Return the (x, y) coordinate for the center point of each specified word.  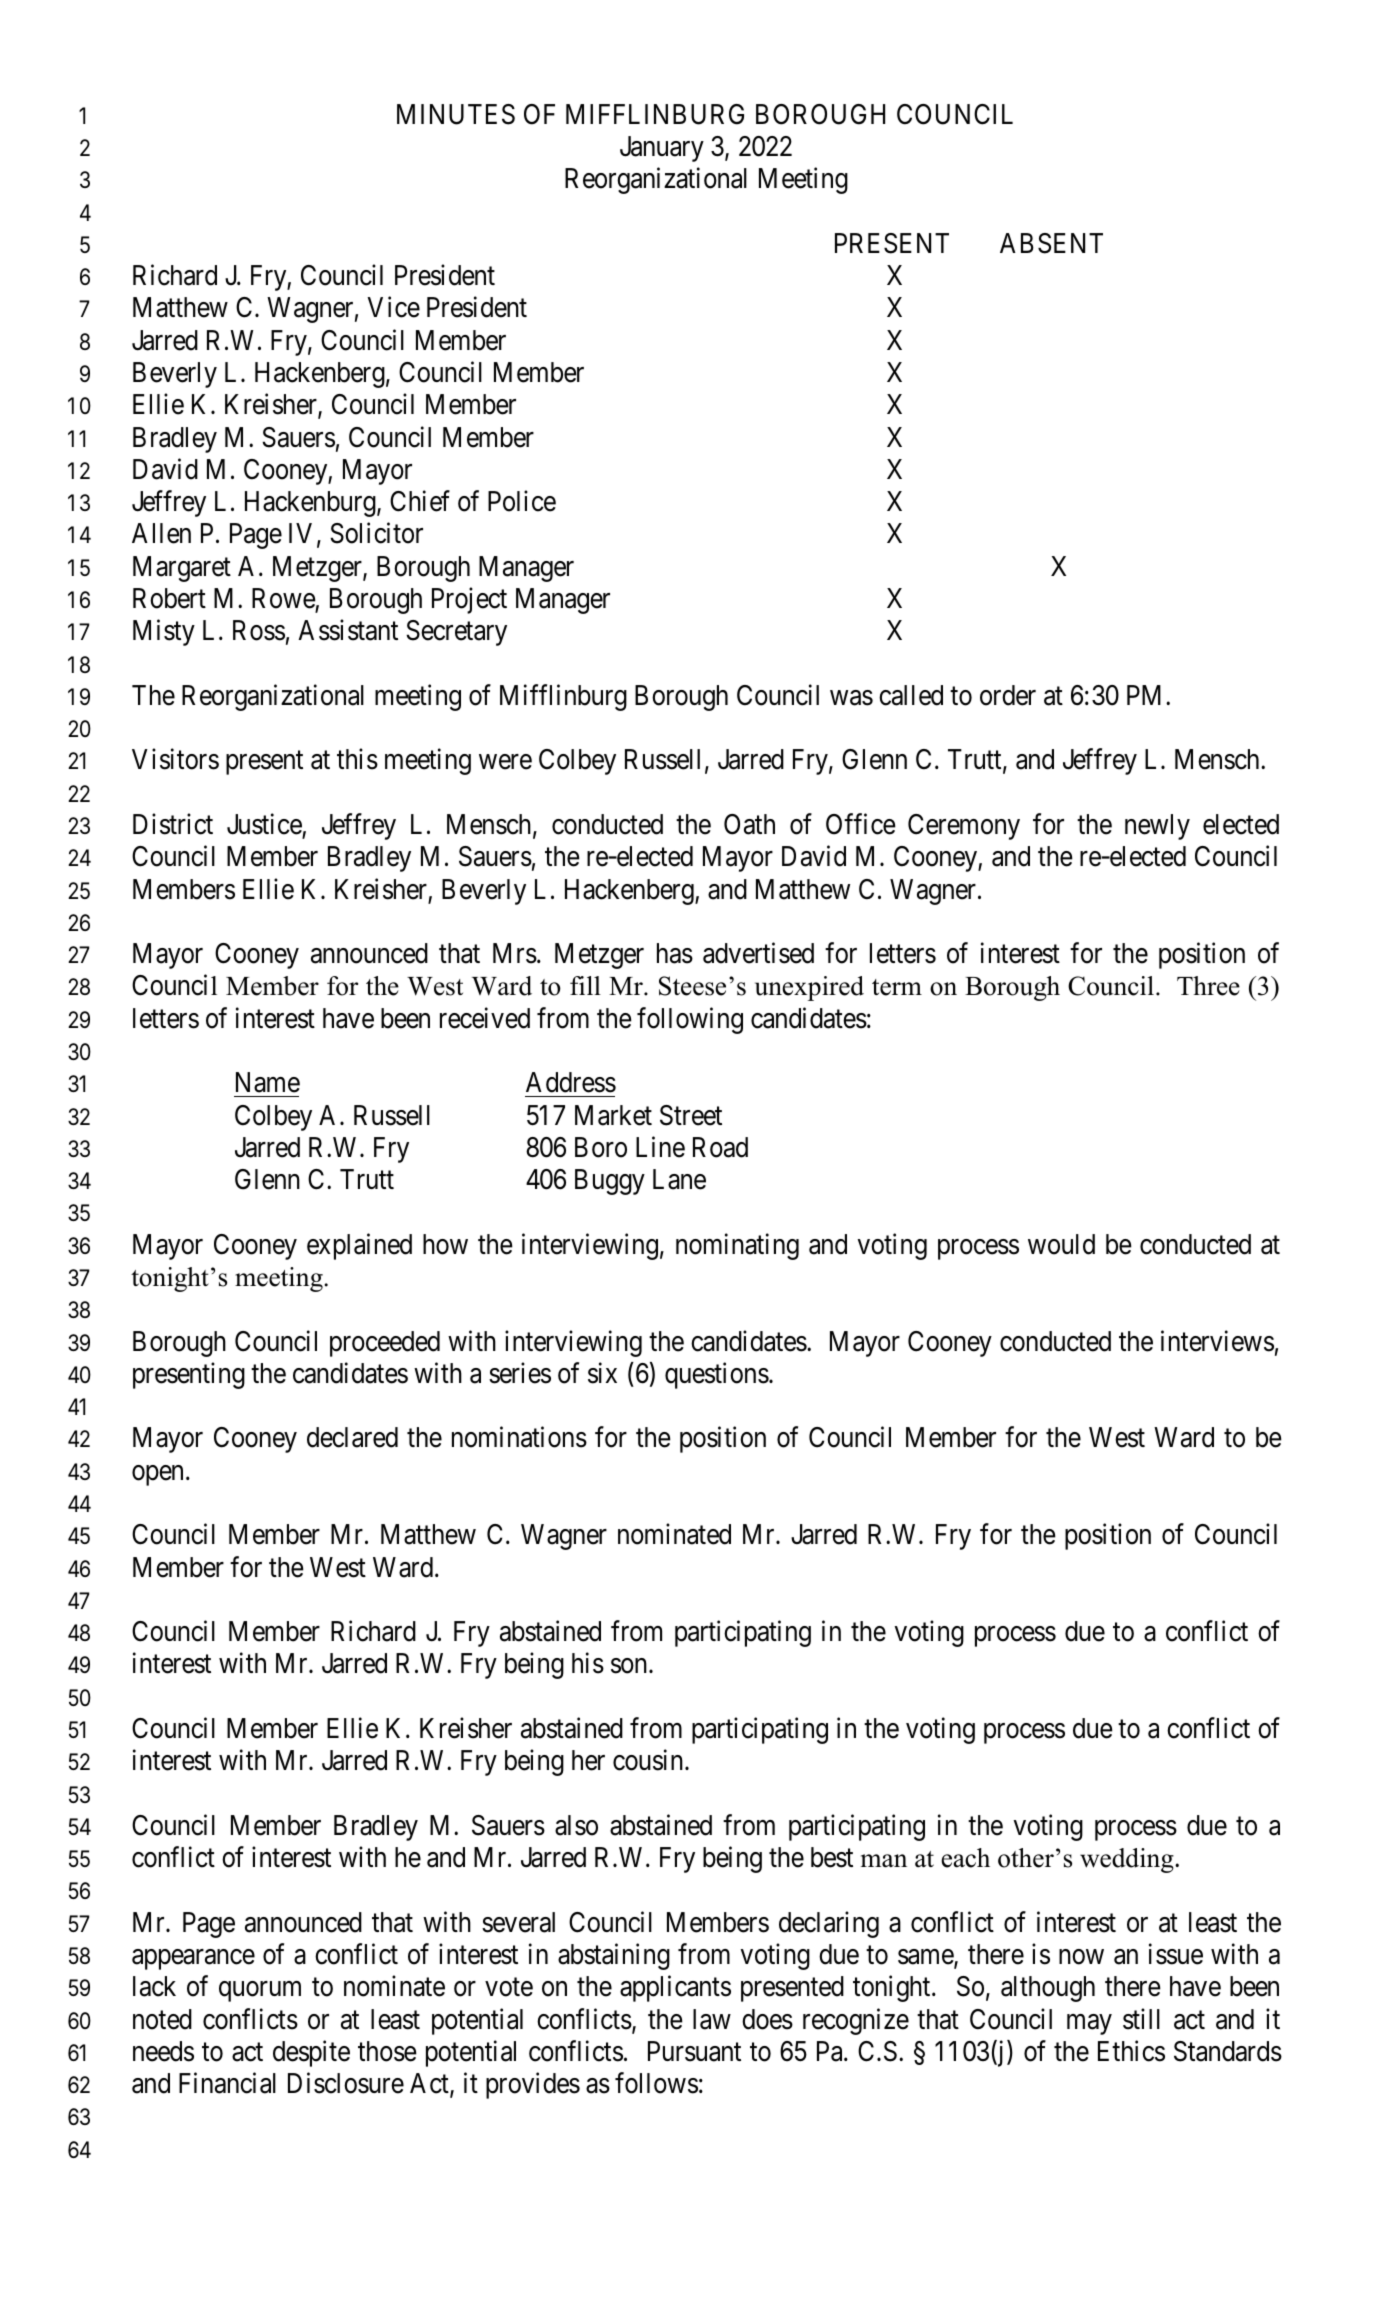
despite (311, 2053)
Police (522, 501)
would (1061, 1244)
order (1008, 695)
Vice (393, 307)
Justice (264, 824)
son (630, 1666)
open (157, 1475)
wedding (1128, 1860)
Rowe (284, 598)
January (662, 149)
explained (359, 1246)
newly (1157, 827)
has (675, 953)
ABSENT (1051, 243)
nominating (737, 1246)
